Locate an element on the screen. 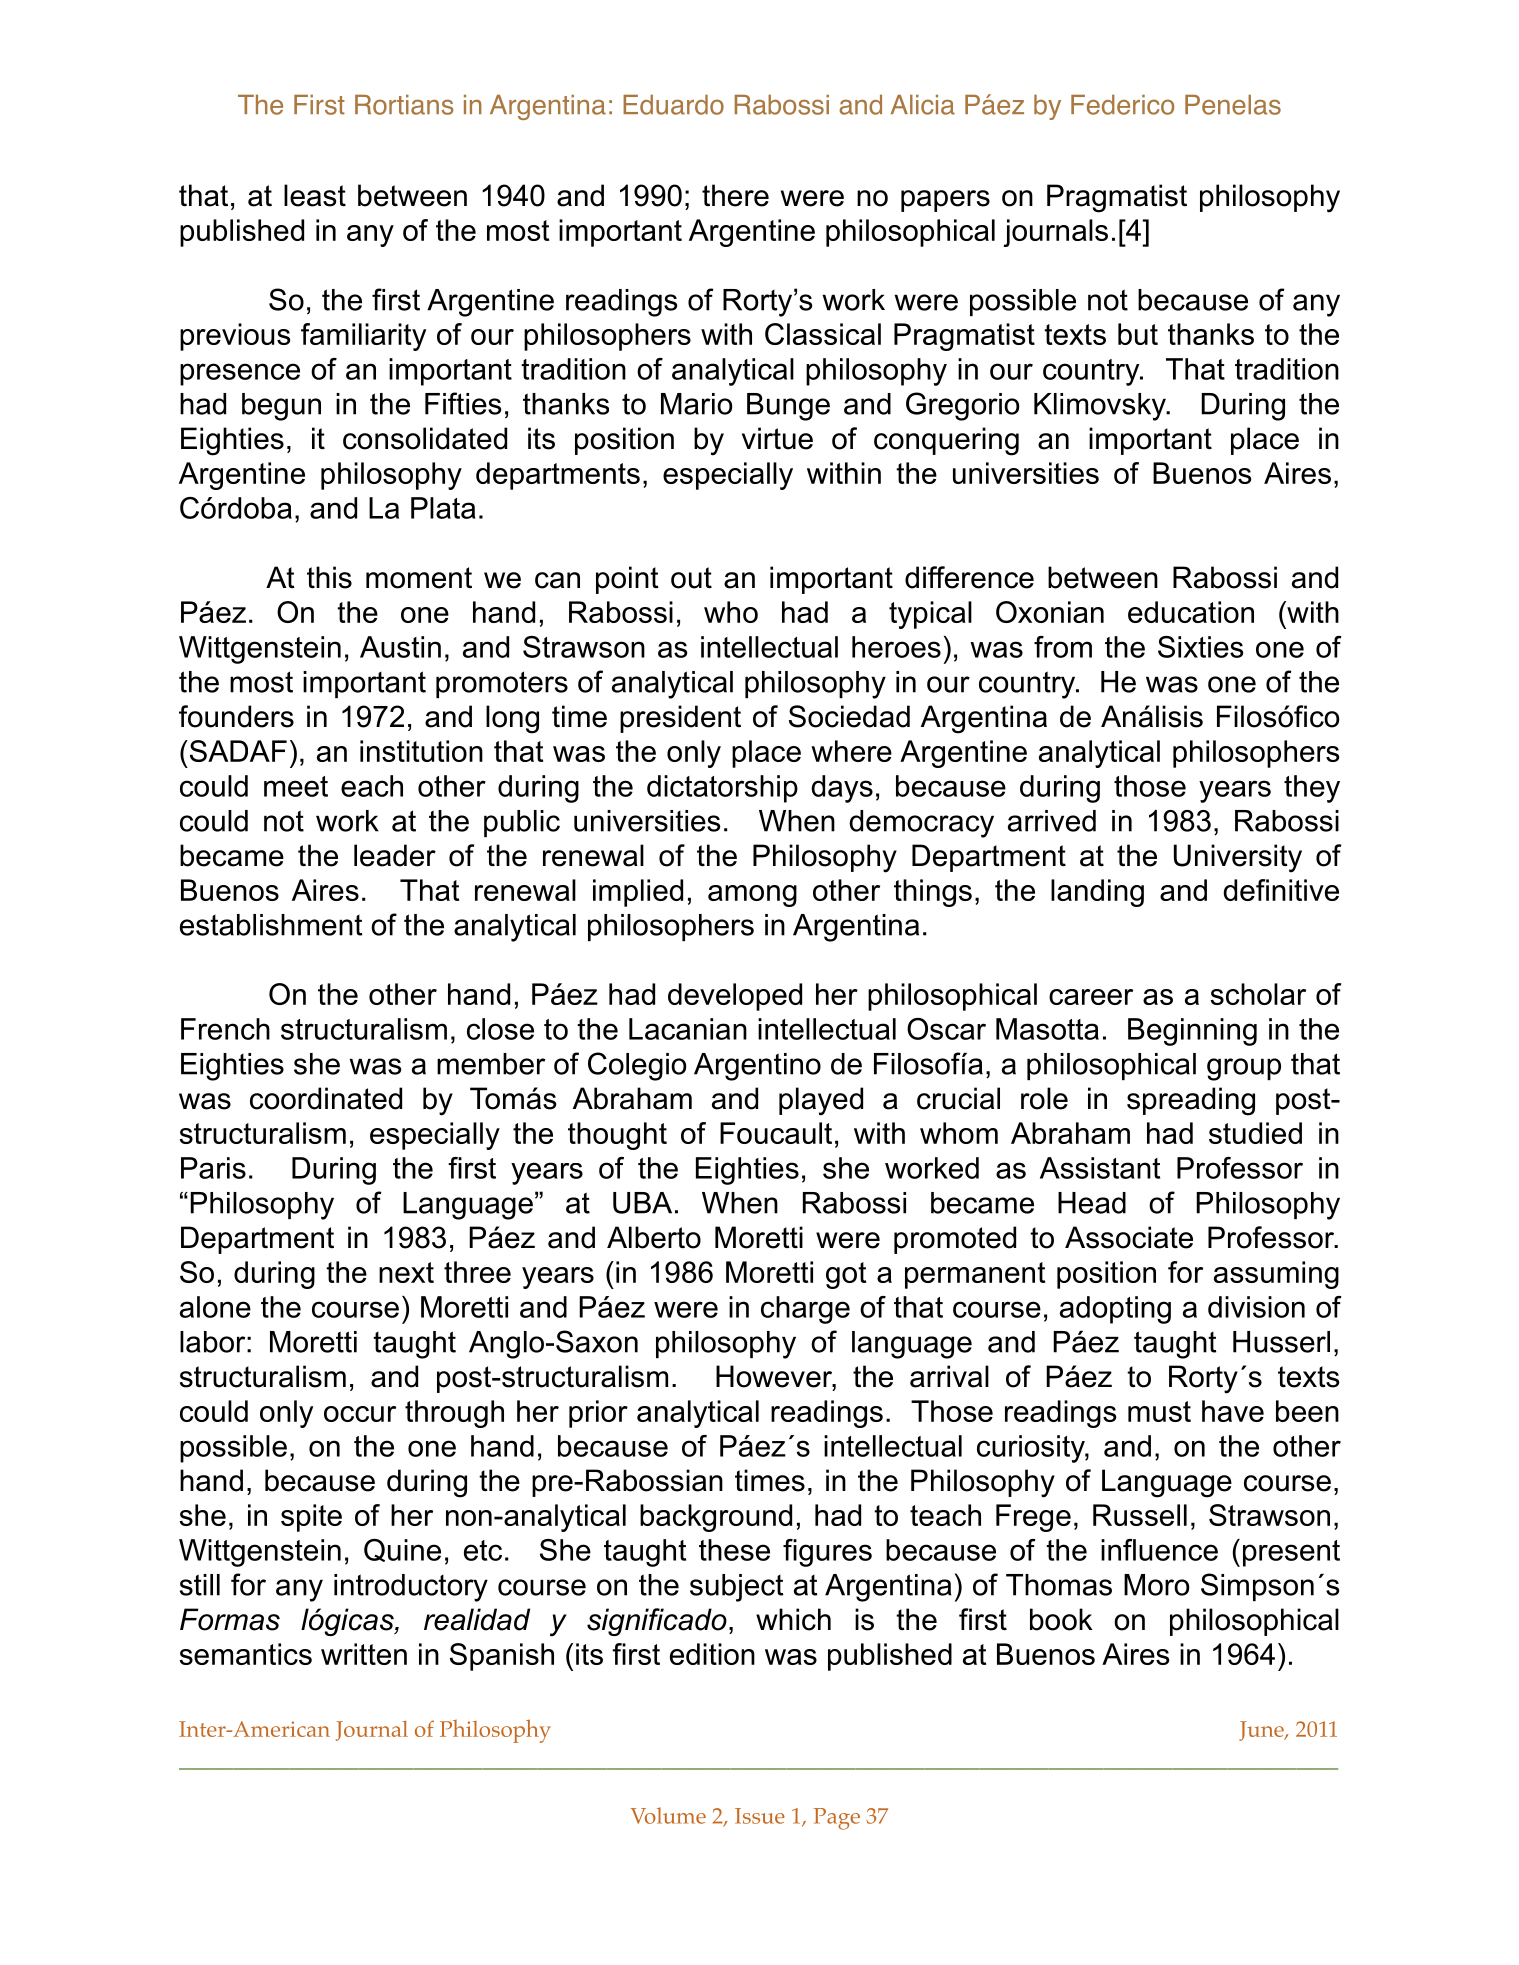  written is located at coordinates (364, 1654).
